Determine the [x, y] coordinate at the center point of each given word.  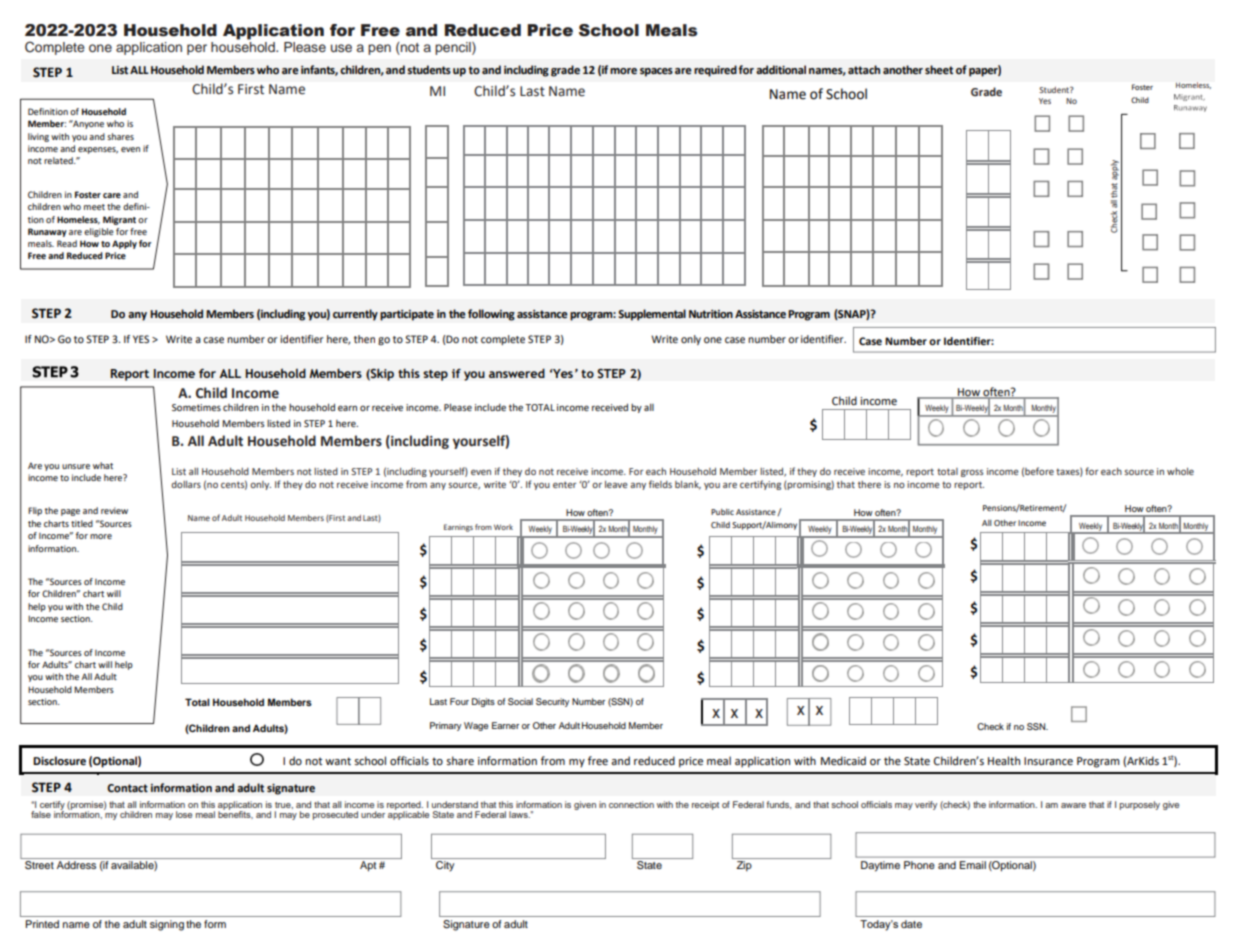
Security [552, 702]
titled [82, 523]
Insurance [1048, 761]
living [38, 137]
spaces [656, 72]
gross [972, 473]
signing [167, 925]
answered [517, 373]
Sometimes [196, 407]
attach [864, 69]
